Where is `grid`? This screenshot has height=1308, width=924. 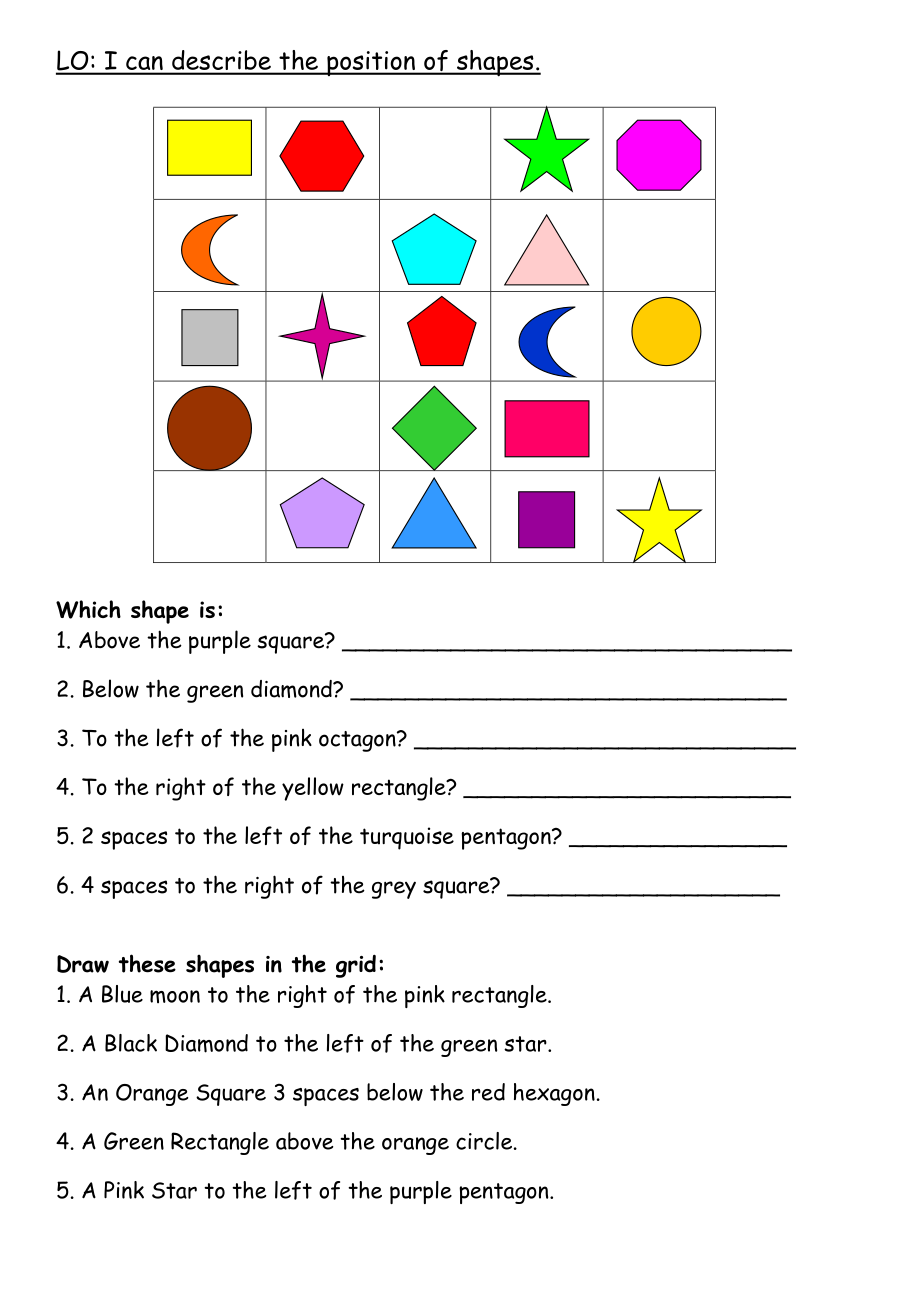 grid is located at coordinates (356, 966).
